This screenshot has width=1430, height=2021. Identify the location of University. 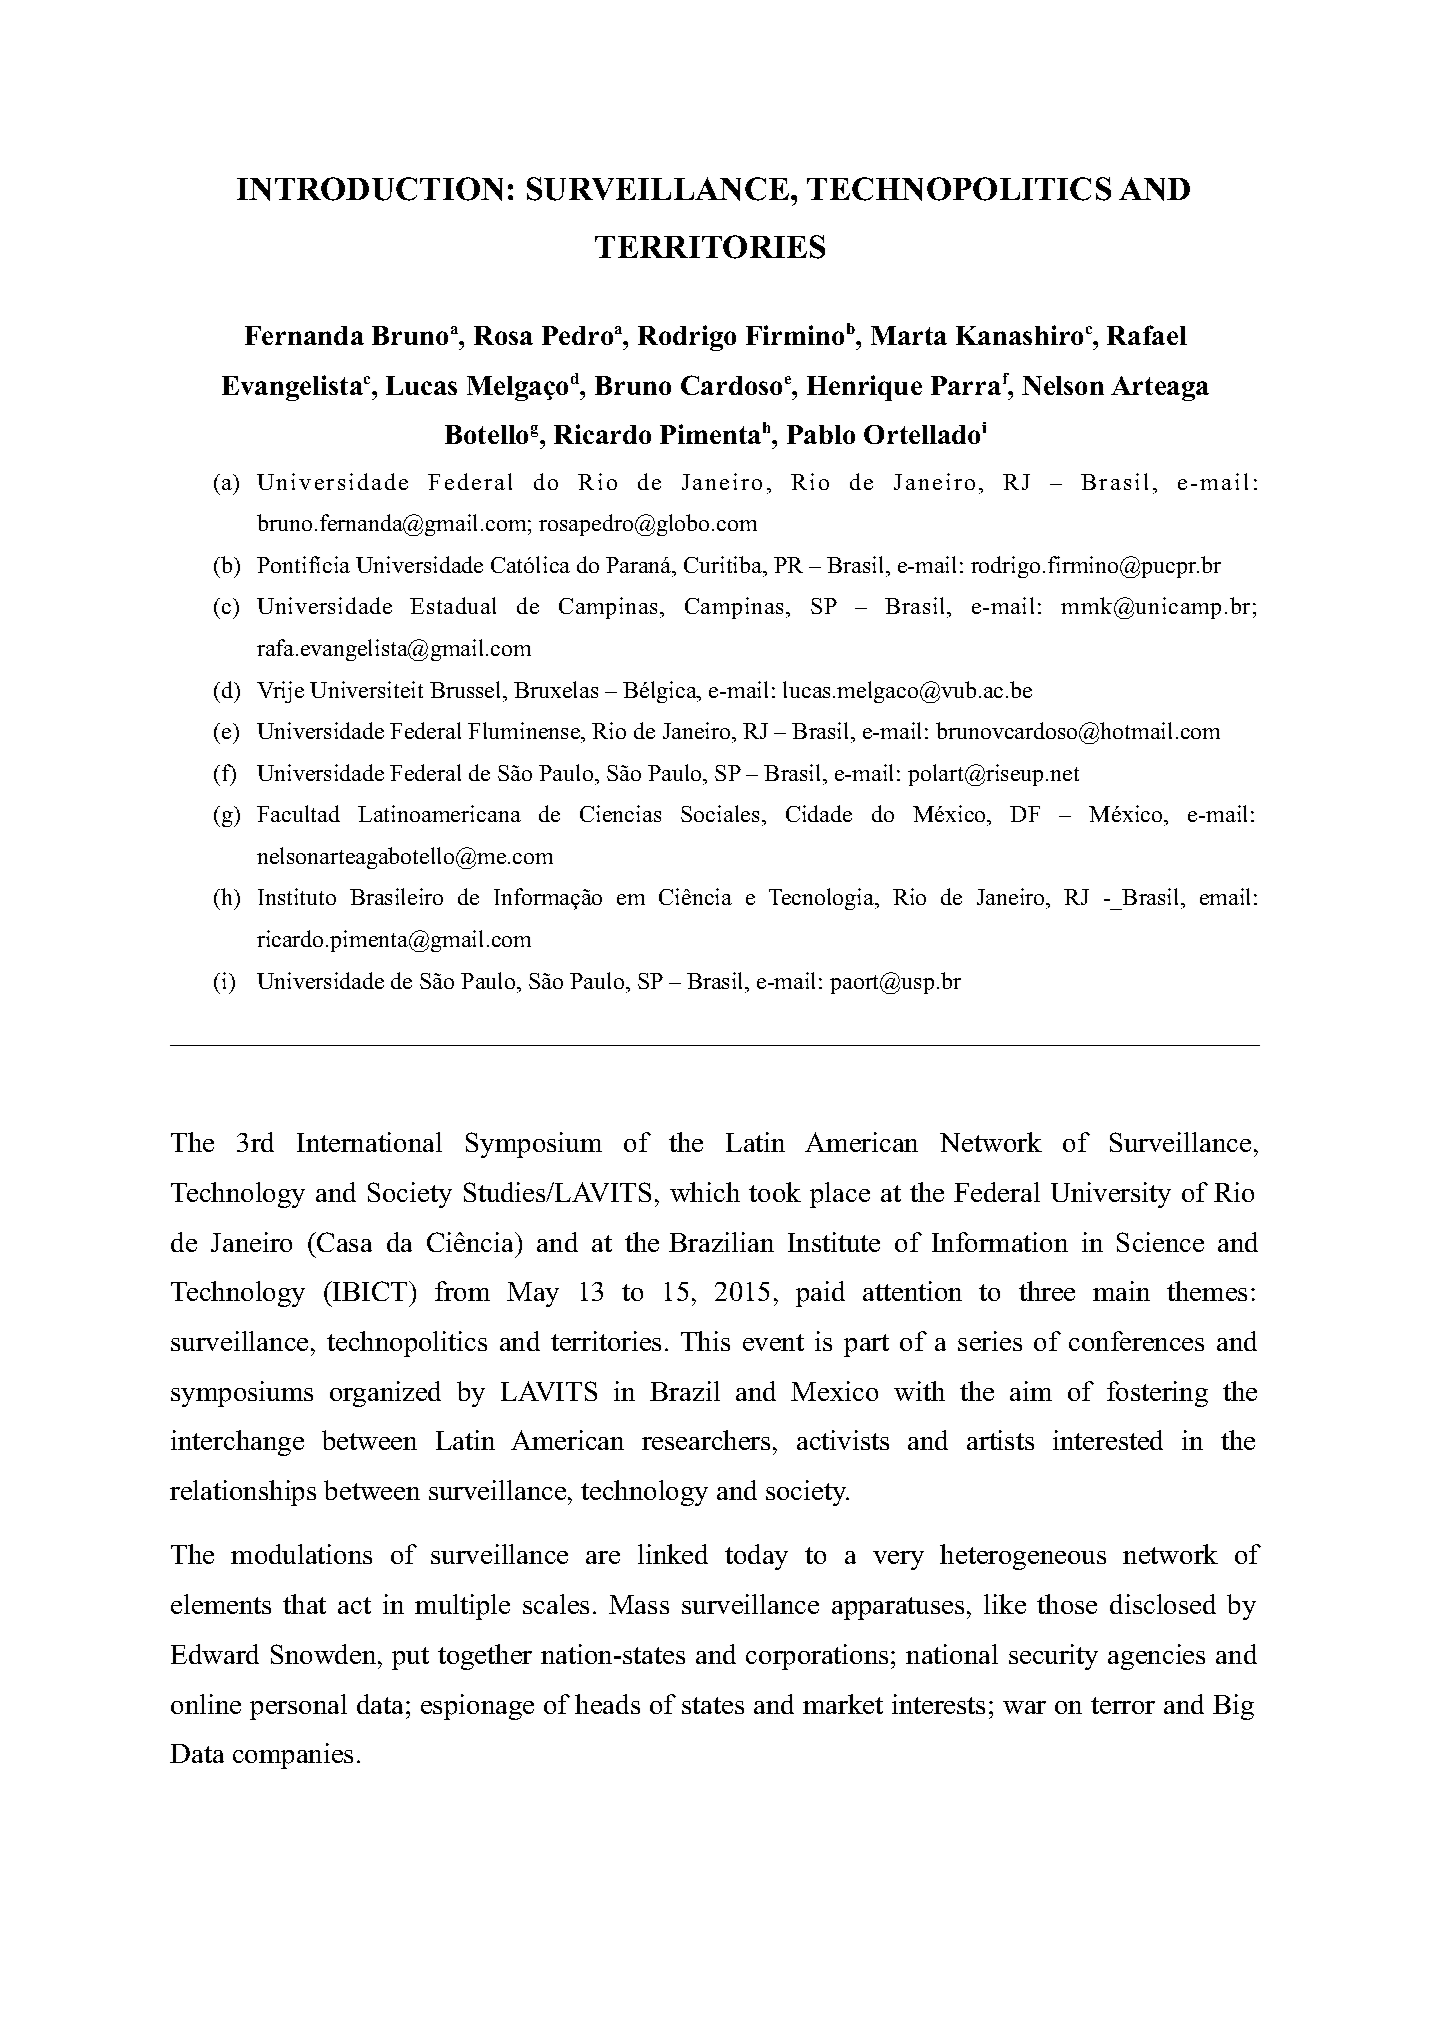
(1111, 1195).
